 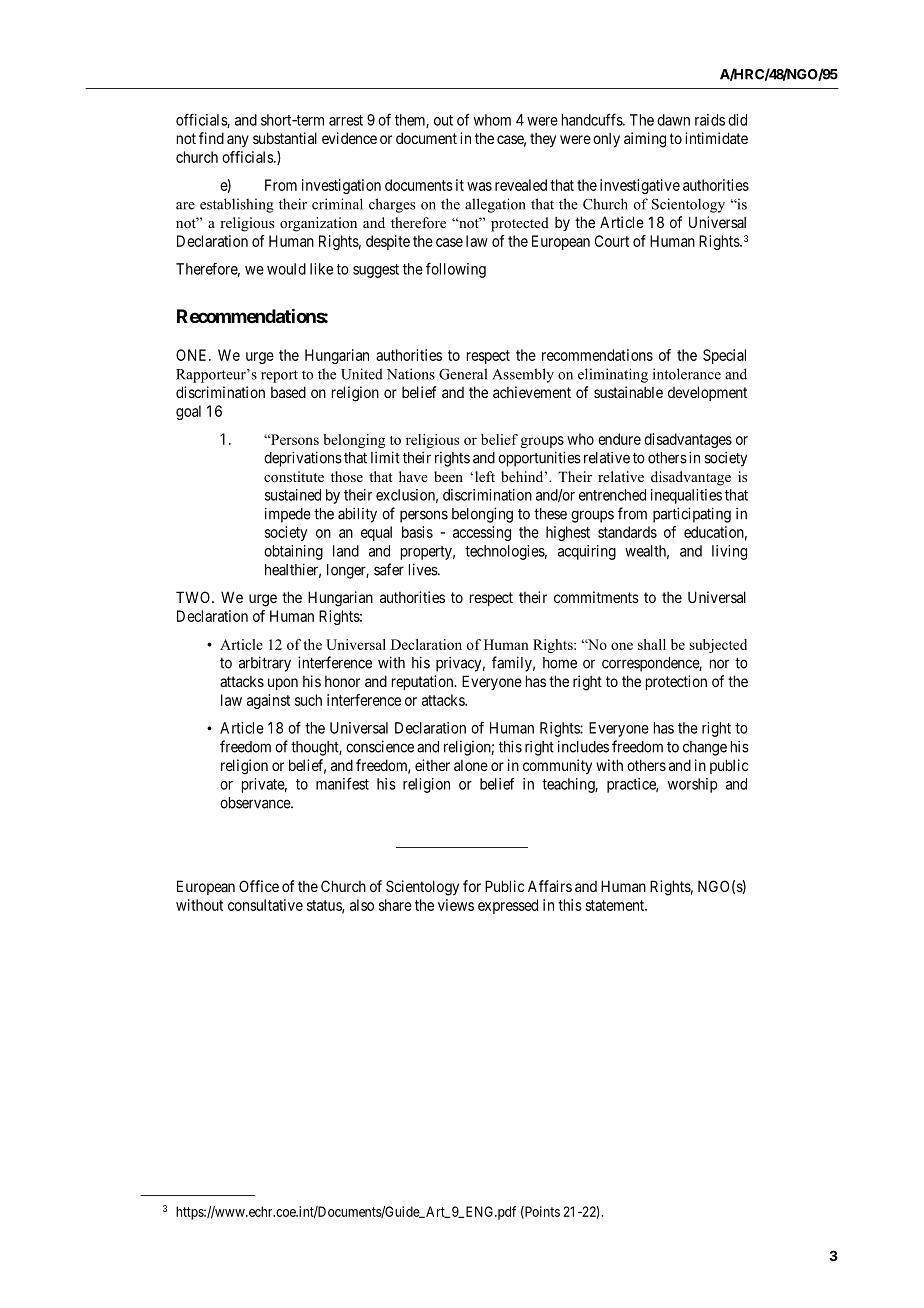 I want to click on General, so click(x=463, y=374).
